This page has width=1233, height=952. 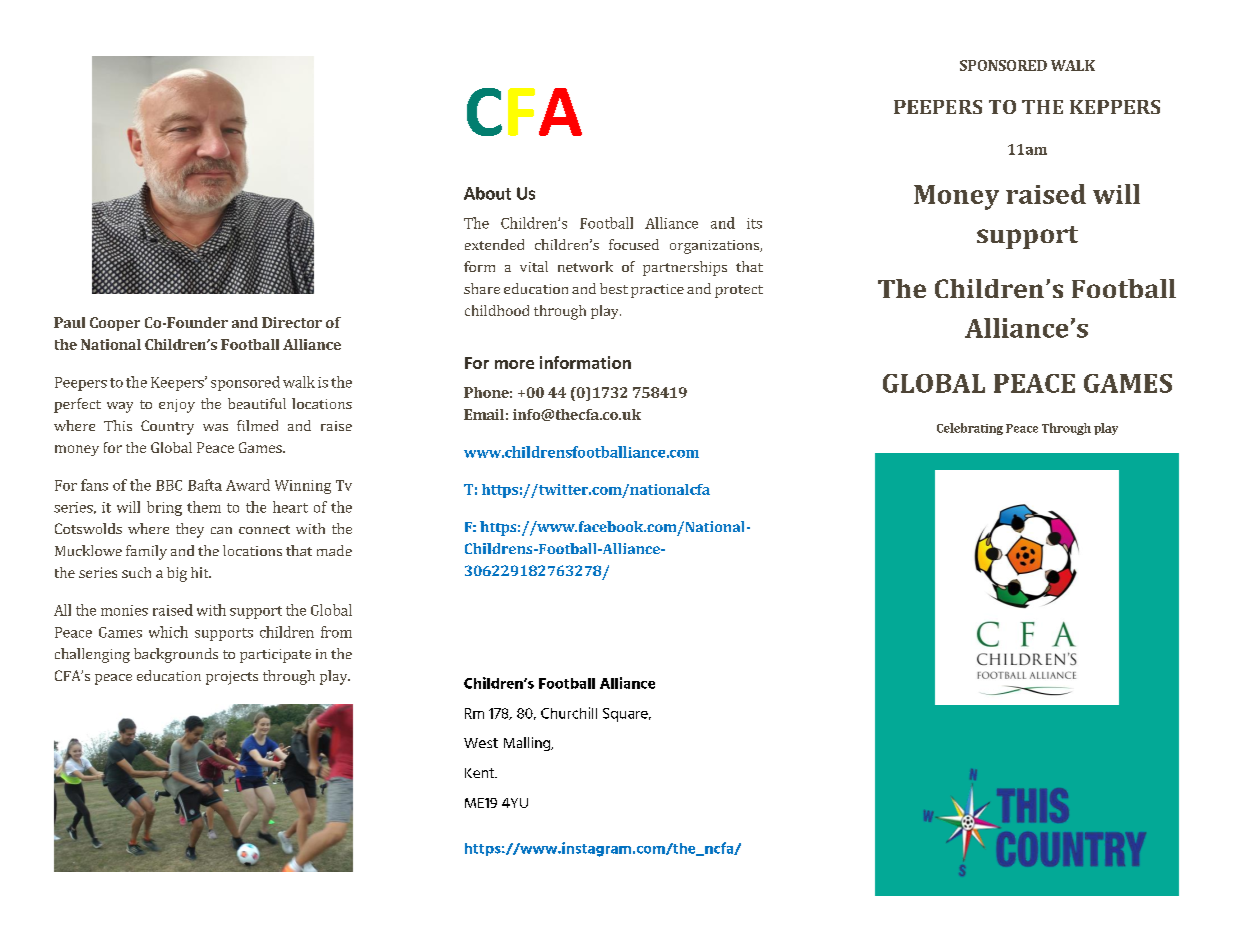 What do you see at coordinates (484, 414) in the page?
I see `Email` at bounding box center [484, 414].
